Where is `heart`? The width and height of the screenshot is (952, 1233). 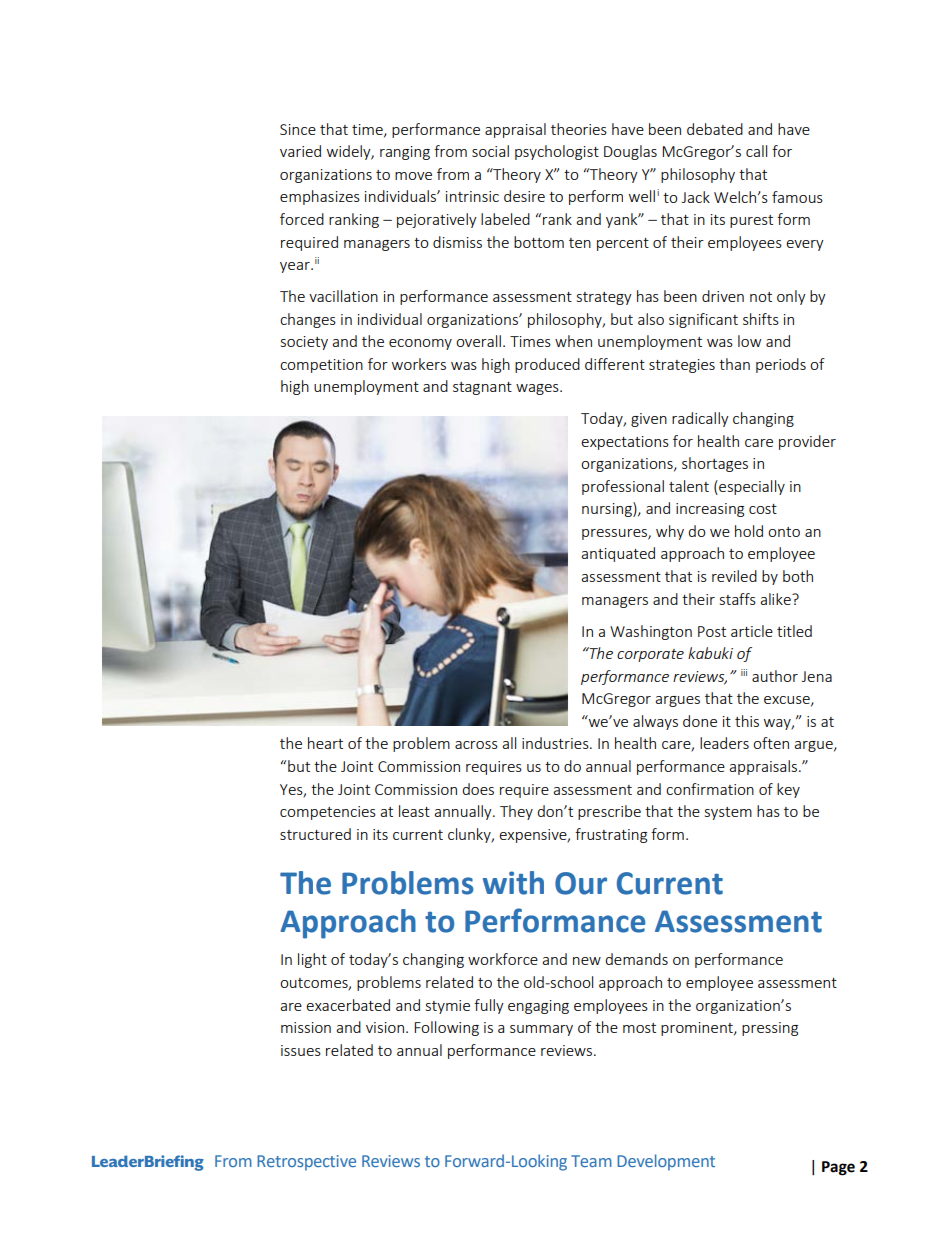
heart is located at coordinates (325, 743).
